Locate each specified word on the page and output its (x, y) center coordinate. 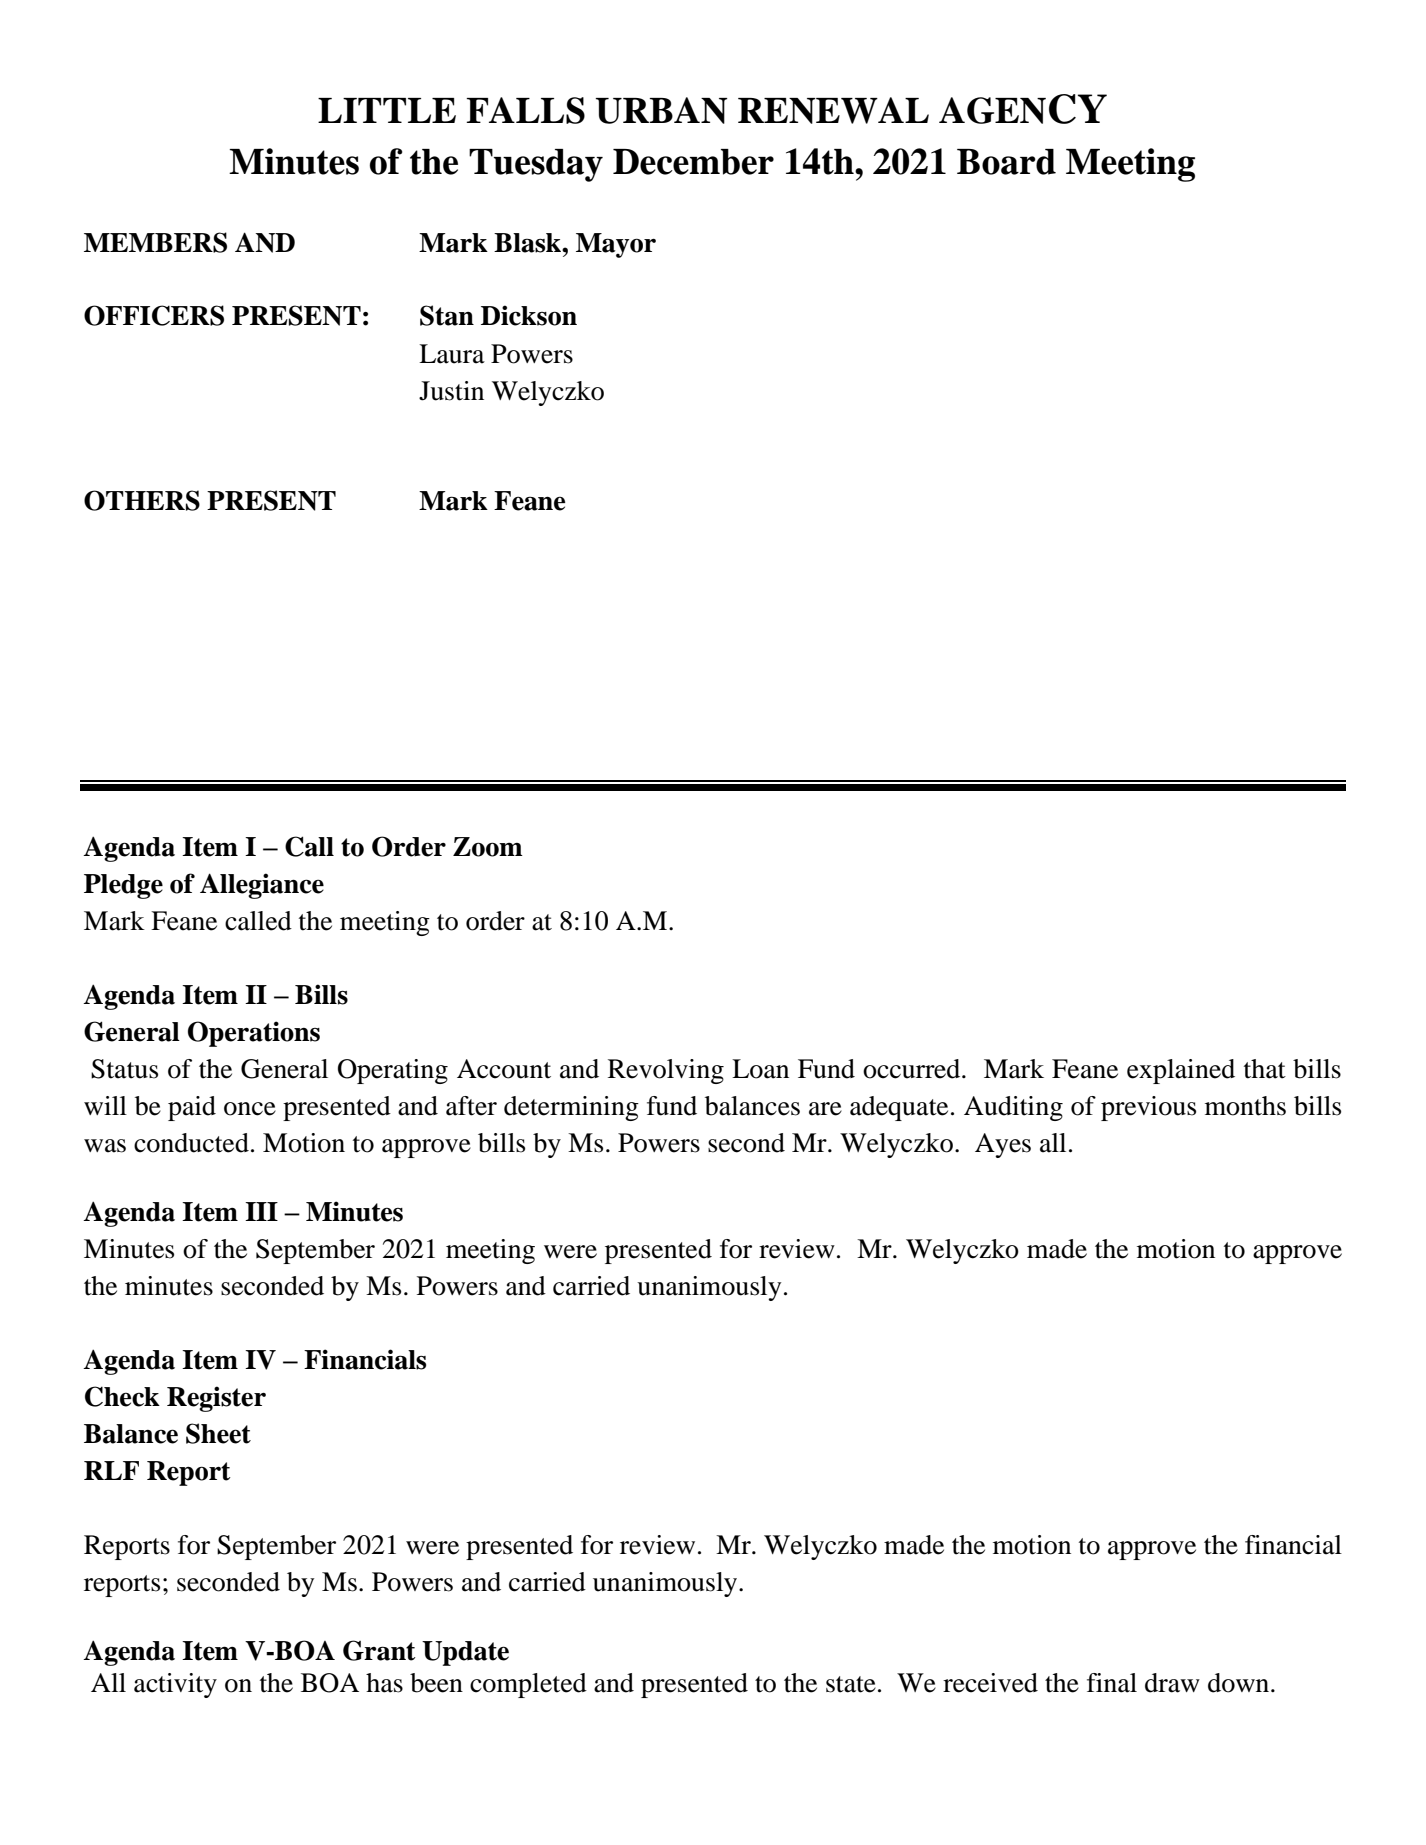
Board (1006, 162)
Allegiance (262, 886)
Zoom (488, 847)
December (693, 162)
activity (175, 1685)
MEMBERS (155, 242)
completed (528, 1685)
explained (1181, 1071)
